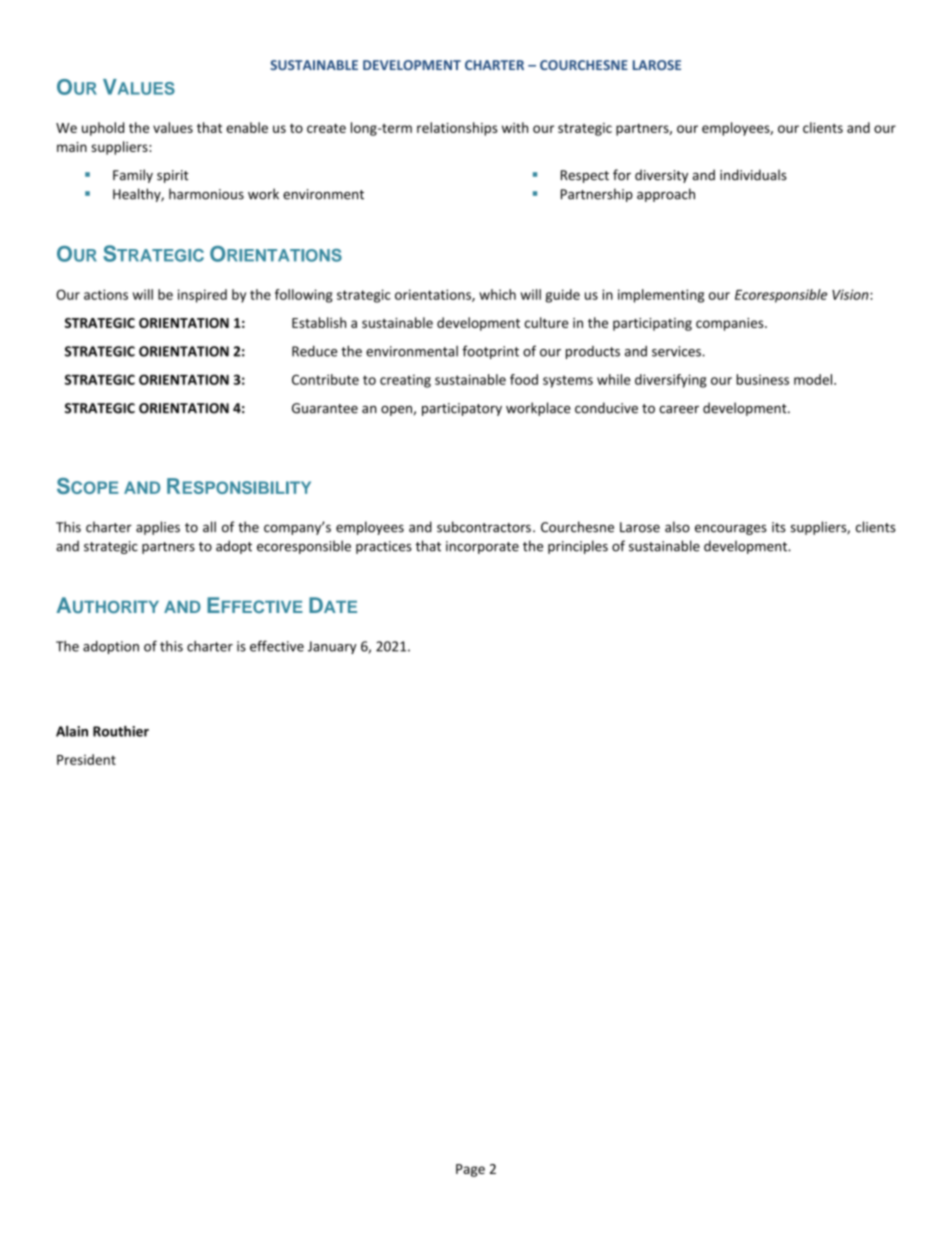 The width and height of the screenshot is (952, 1233). What do you see at coordinates (470, 1170) in the screenshot?
I see `Page` at bounding box center [470, 1170].
